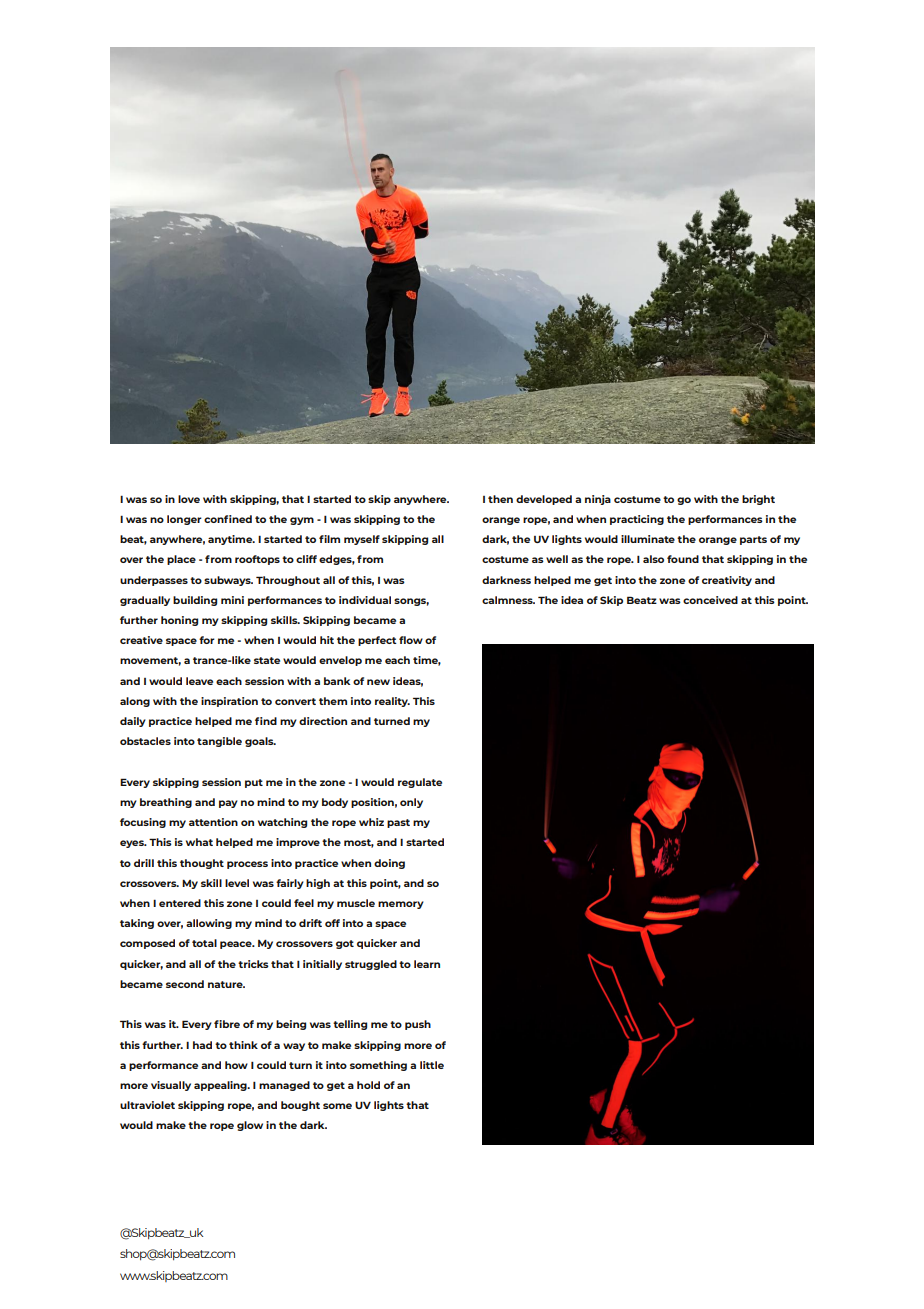 This screenshot has width=924, height=1309. I want to click on appealing, so click(221, 1086).
